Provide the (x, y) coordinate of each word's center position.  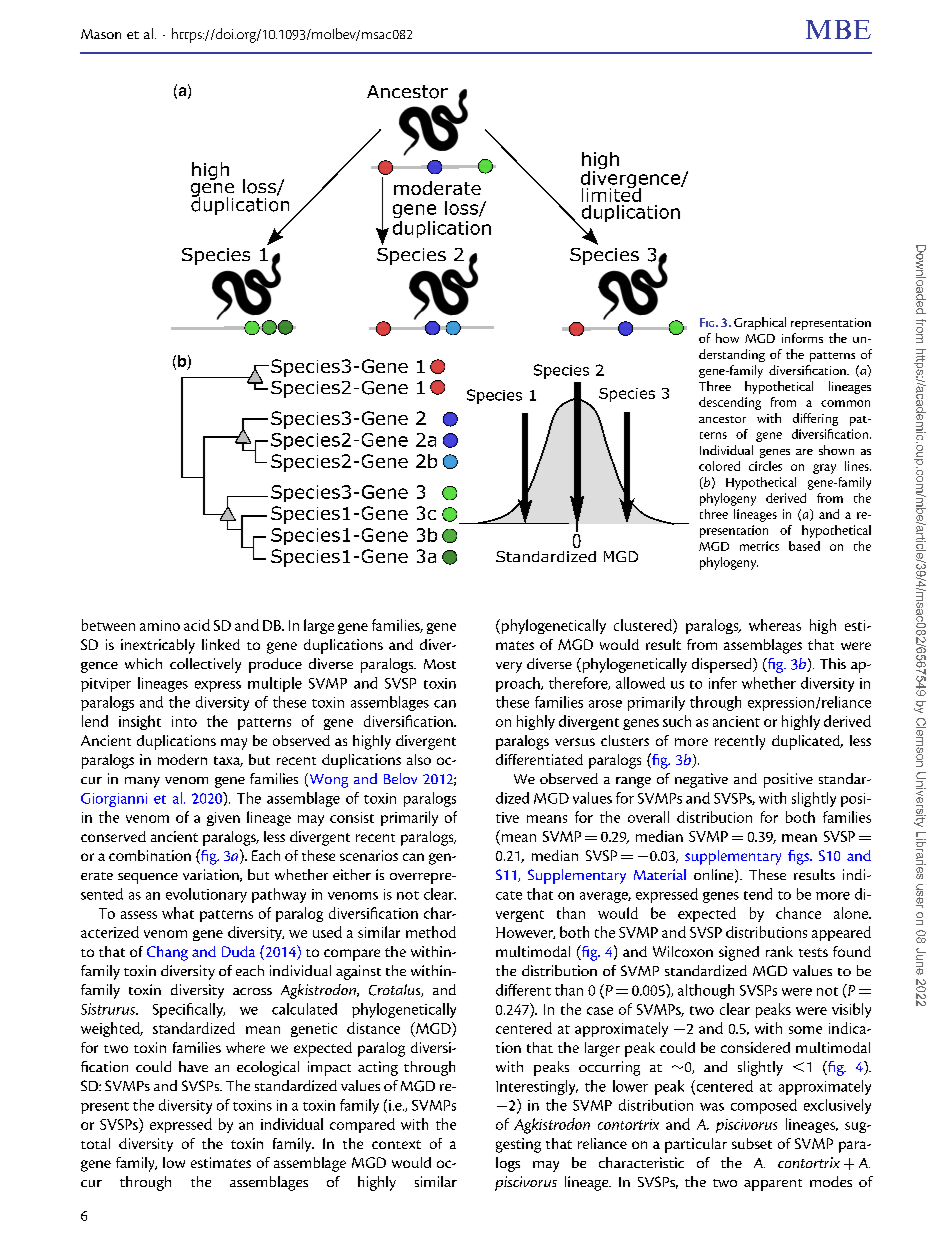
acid (197, 625)
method (431, 932)
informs (802, 338)
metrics (759, 546)
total (95, 1143)
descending (730, 403)
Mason (101, 34)
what (178, 913)
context (396, 1144)
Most (440, 664)
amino (160, 625)
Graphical (760, 323)
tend (758, 894)
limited (611, 193)
